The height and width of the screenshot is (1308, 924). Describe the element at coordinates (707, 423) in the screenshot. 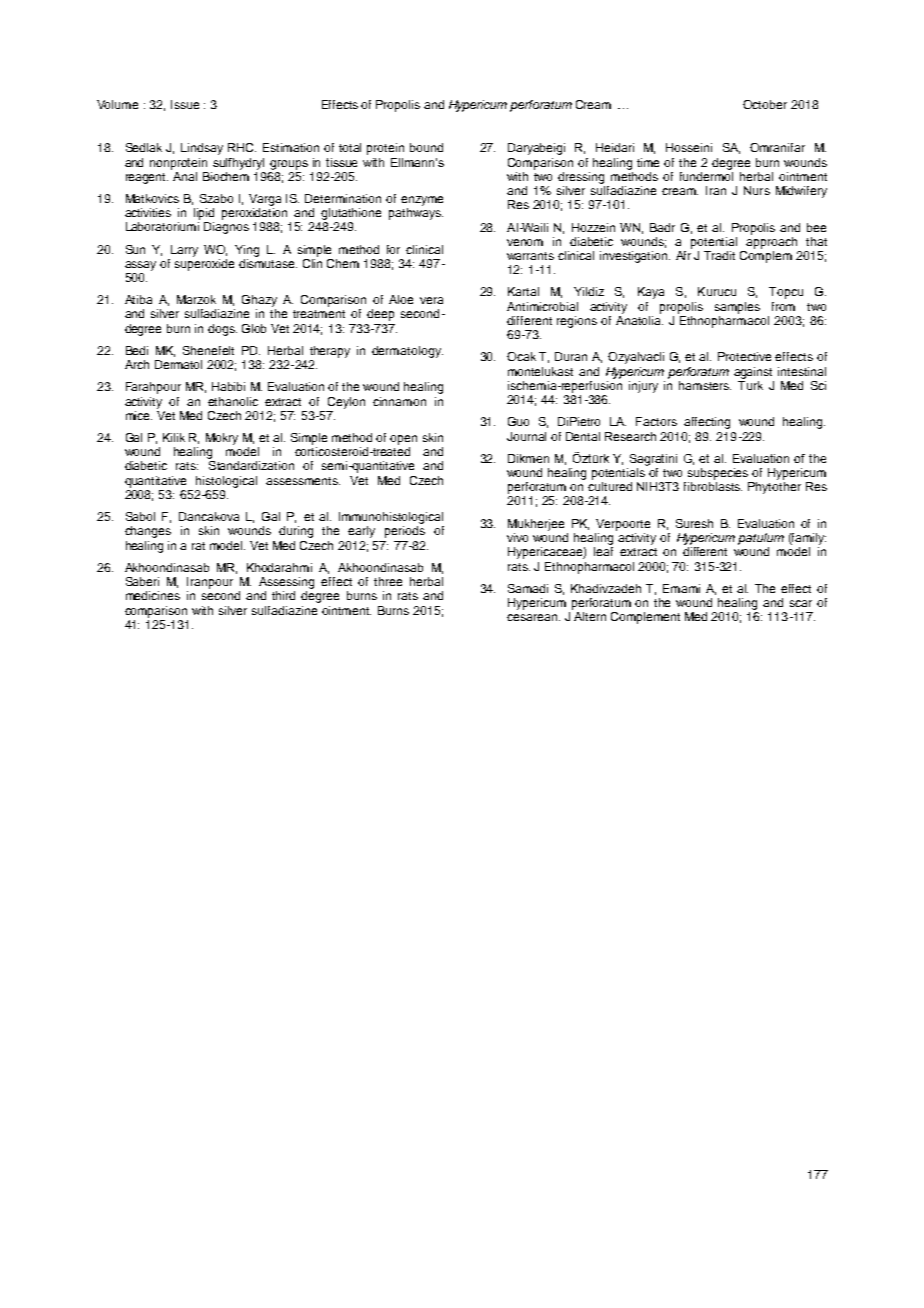

I see `affecting` at that location.
